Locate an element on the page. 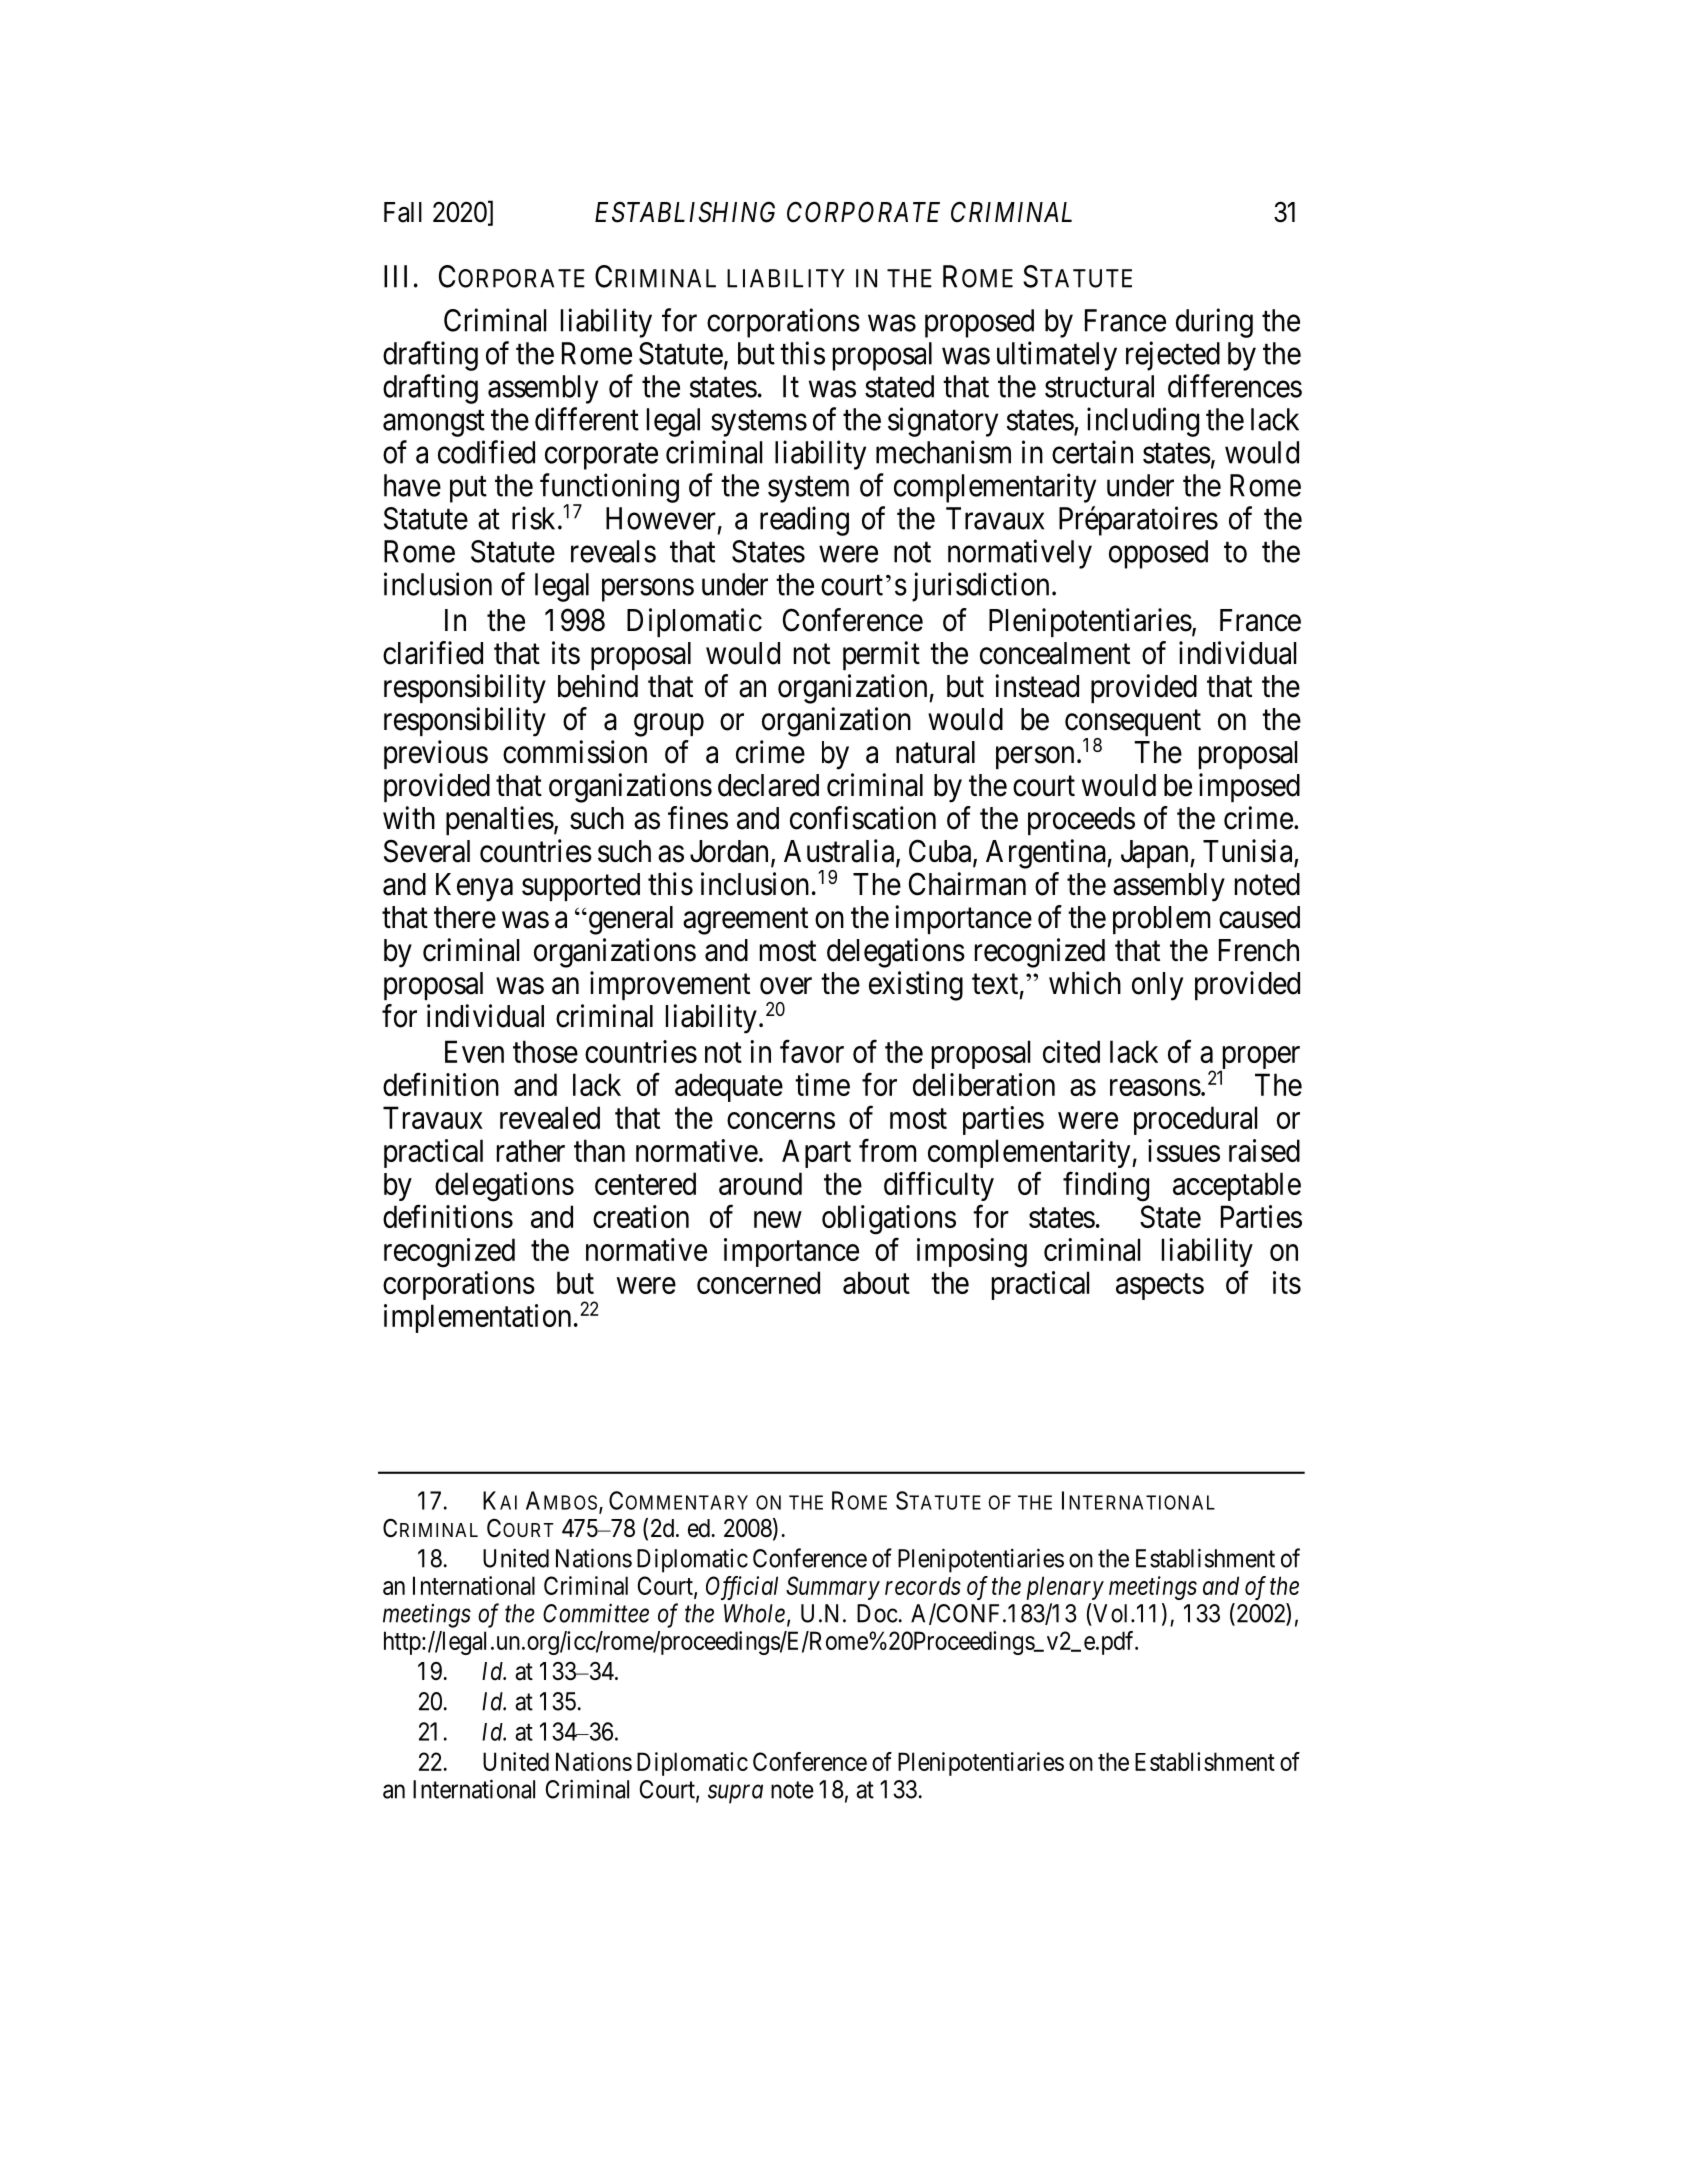  Committee is located at coordinates (596, 1613).
